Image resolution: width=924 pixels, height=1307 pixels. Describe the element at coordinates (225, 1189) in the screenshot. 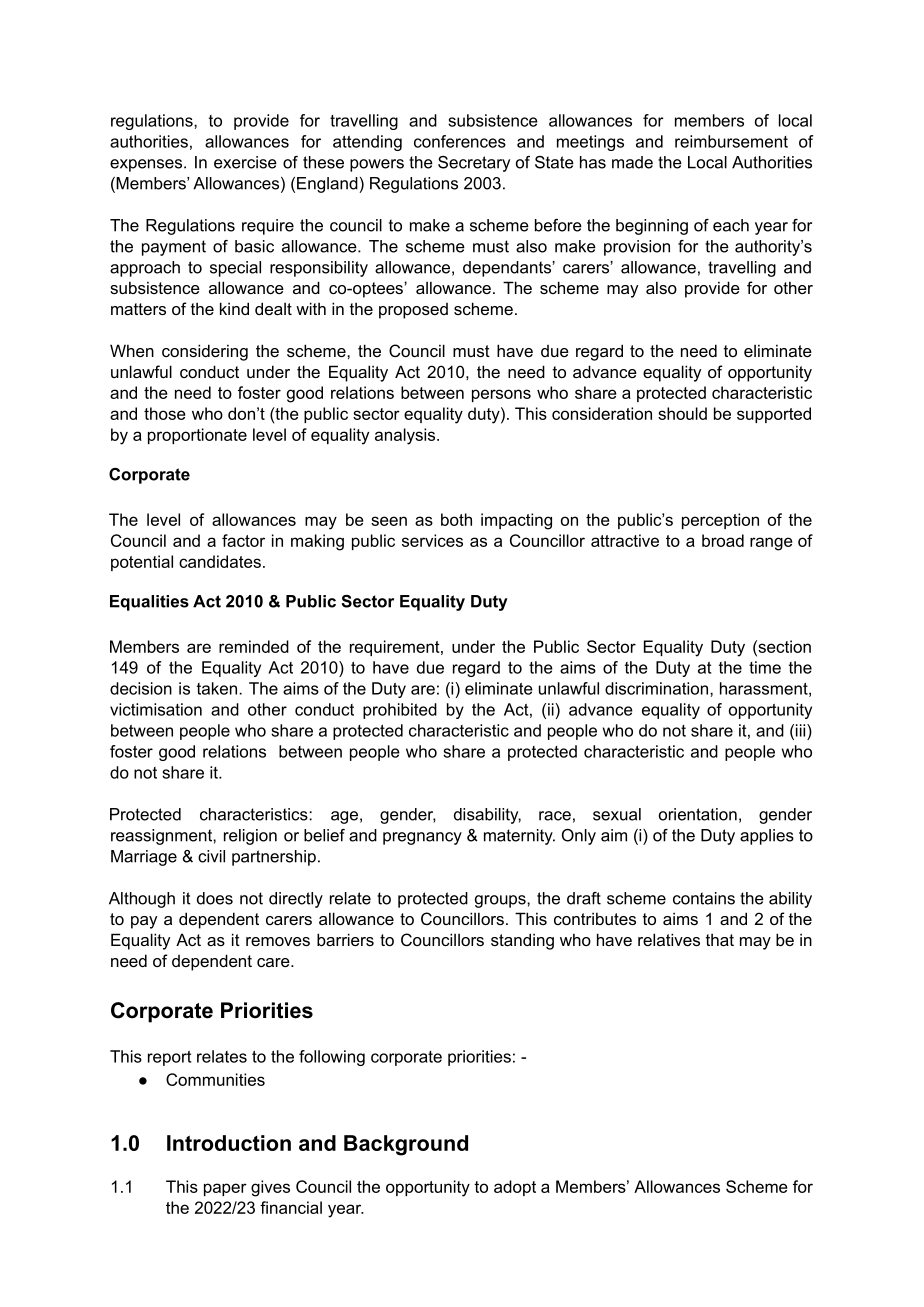

I see `paper` at that location.
